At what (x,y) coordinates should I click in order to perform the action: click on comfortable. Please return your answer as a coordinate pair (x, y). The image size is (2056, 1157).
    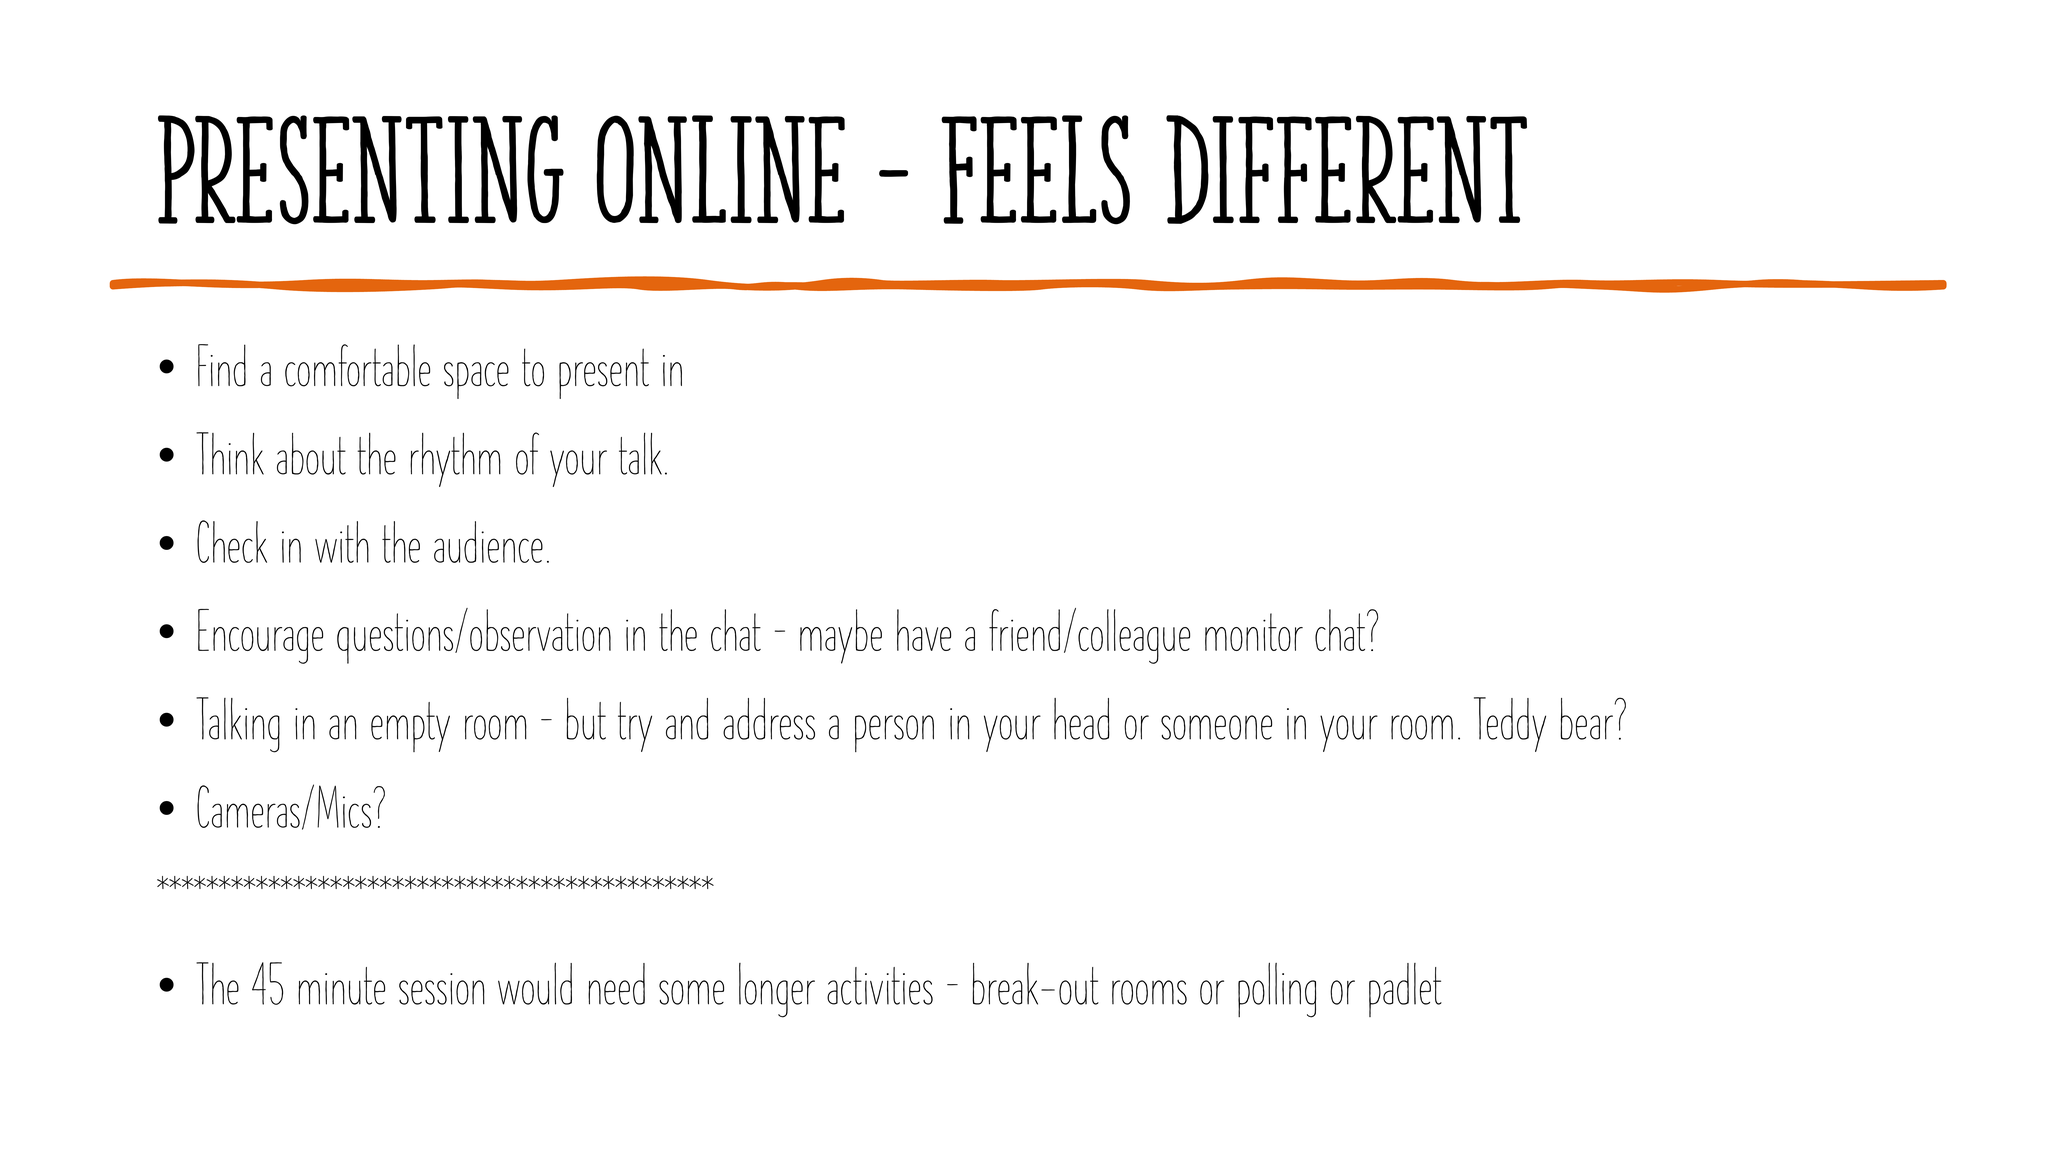
    Looking at the image, I should click on (357, 365).
